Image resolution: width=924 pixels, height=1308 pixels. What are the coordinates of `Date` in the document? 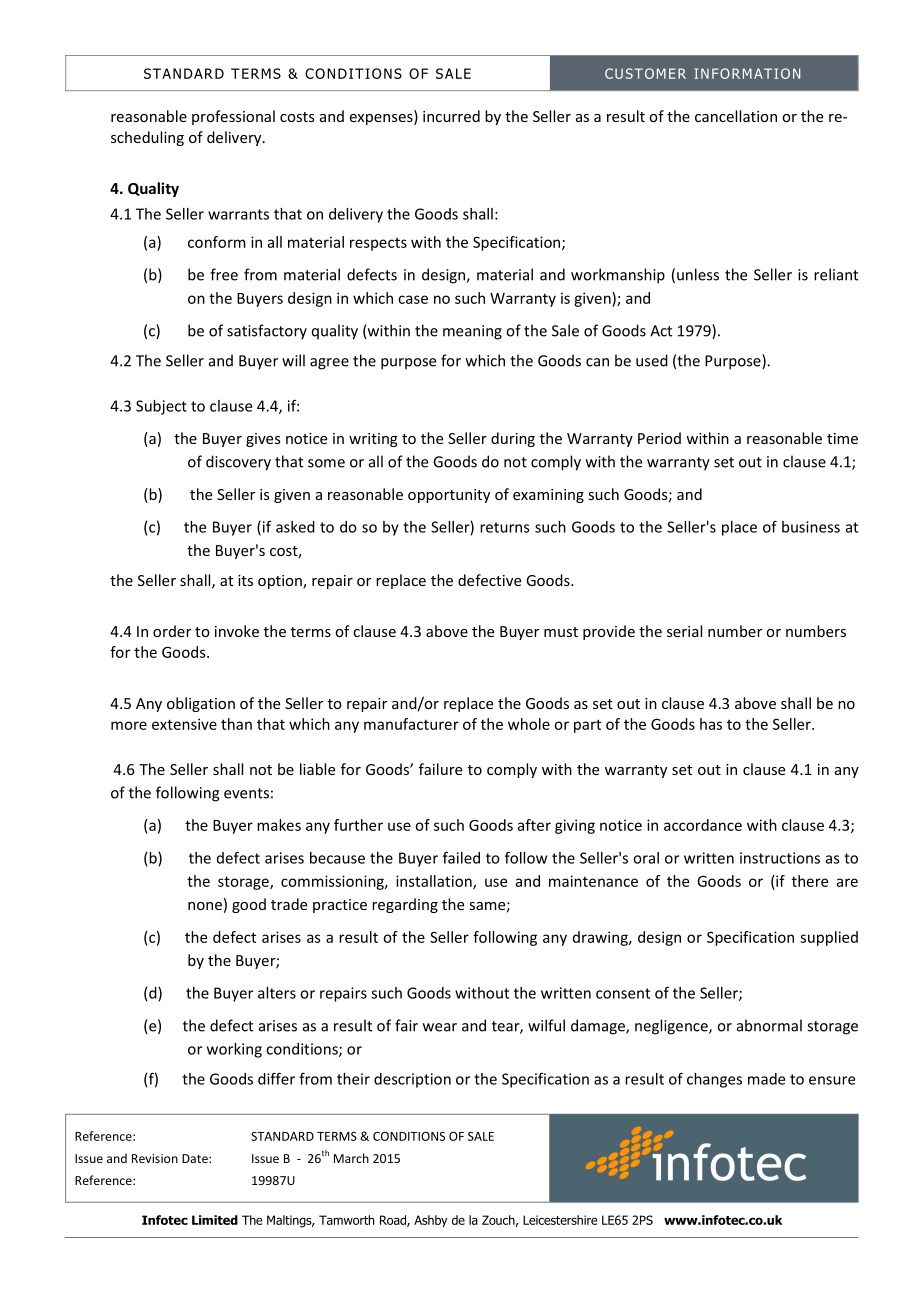 It's located at (196, 1158).
